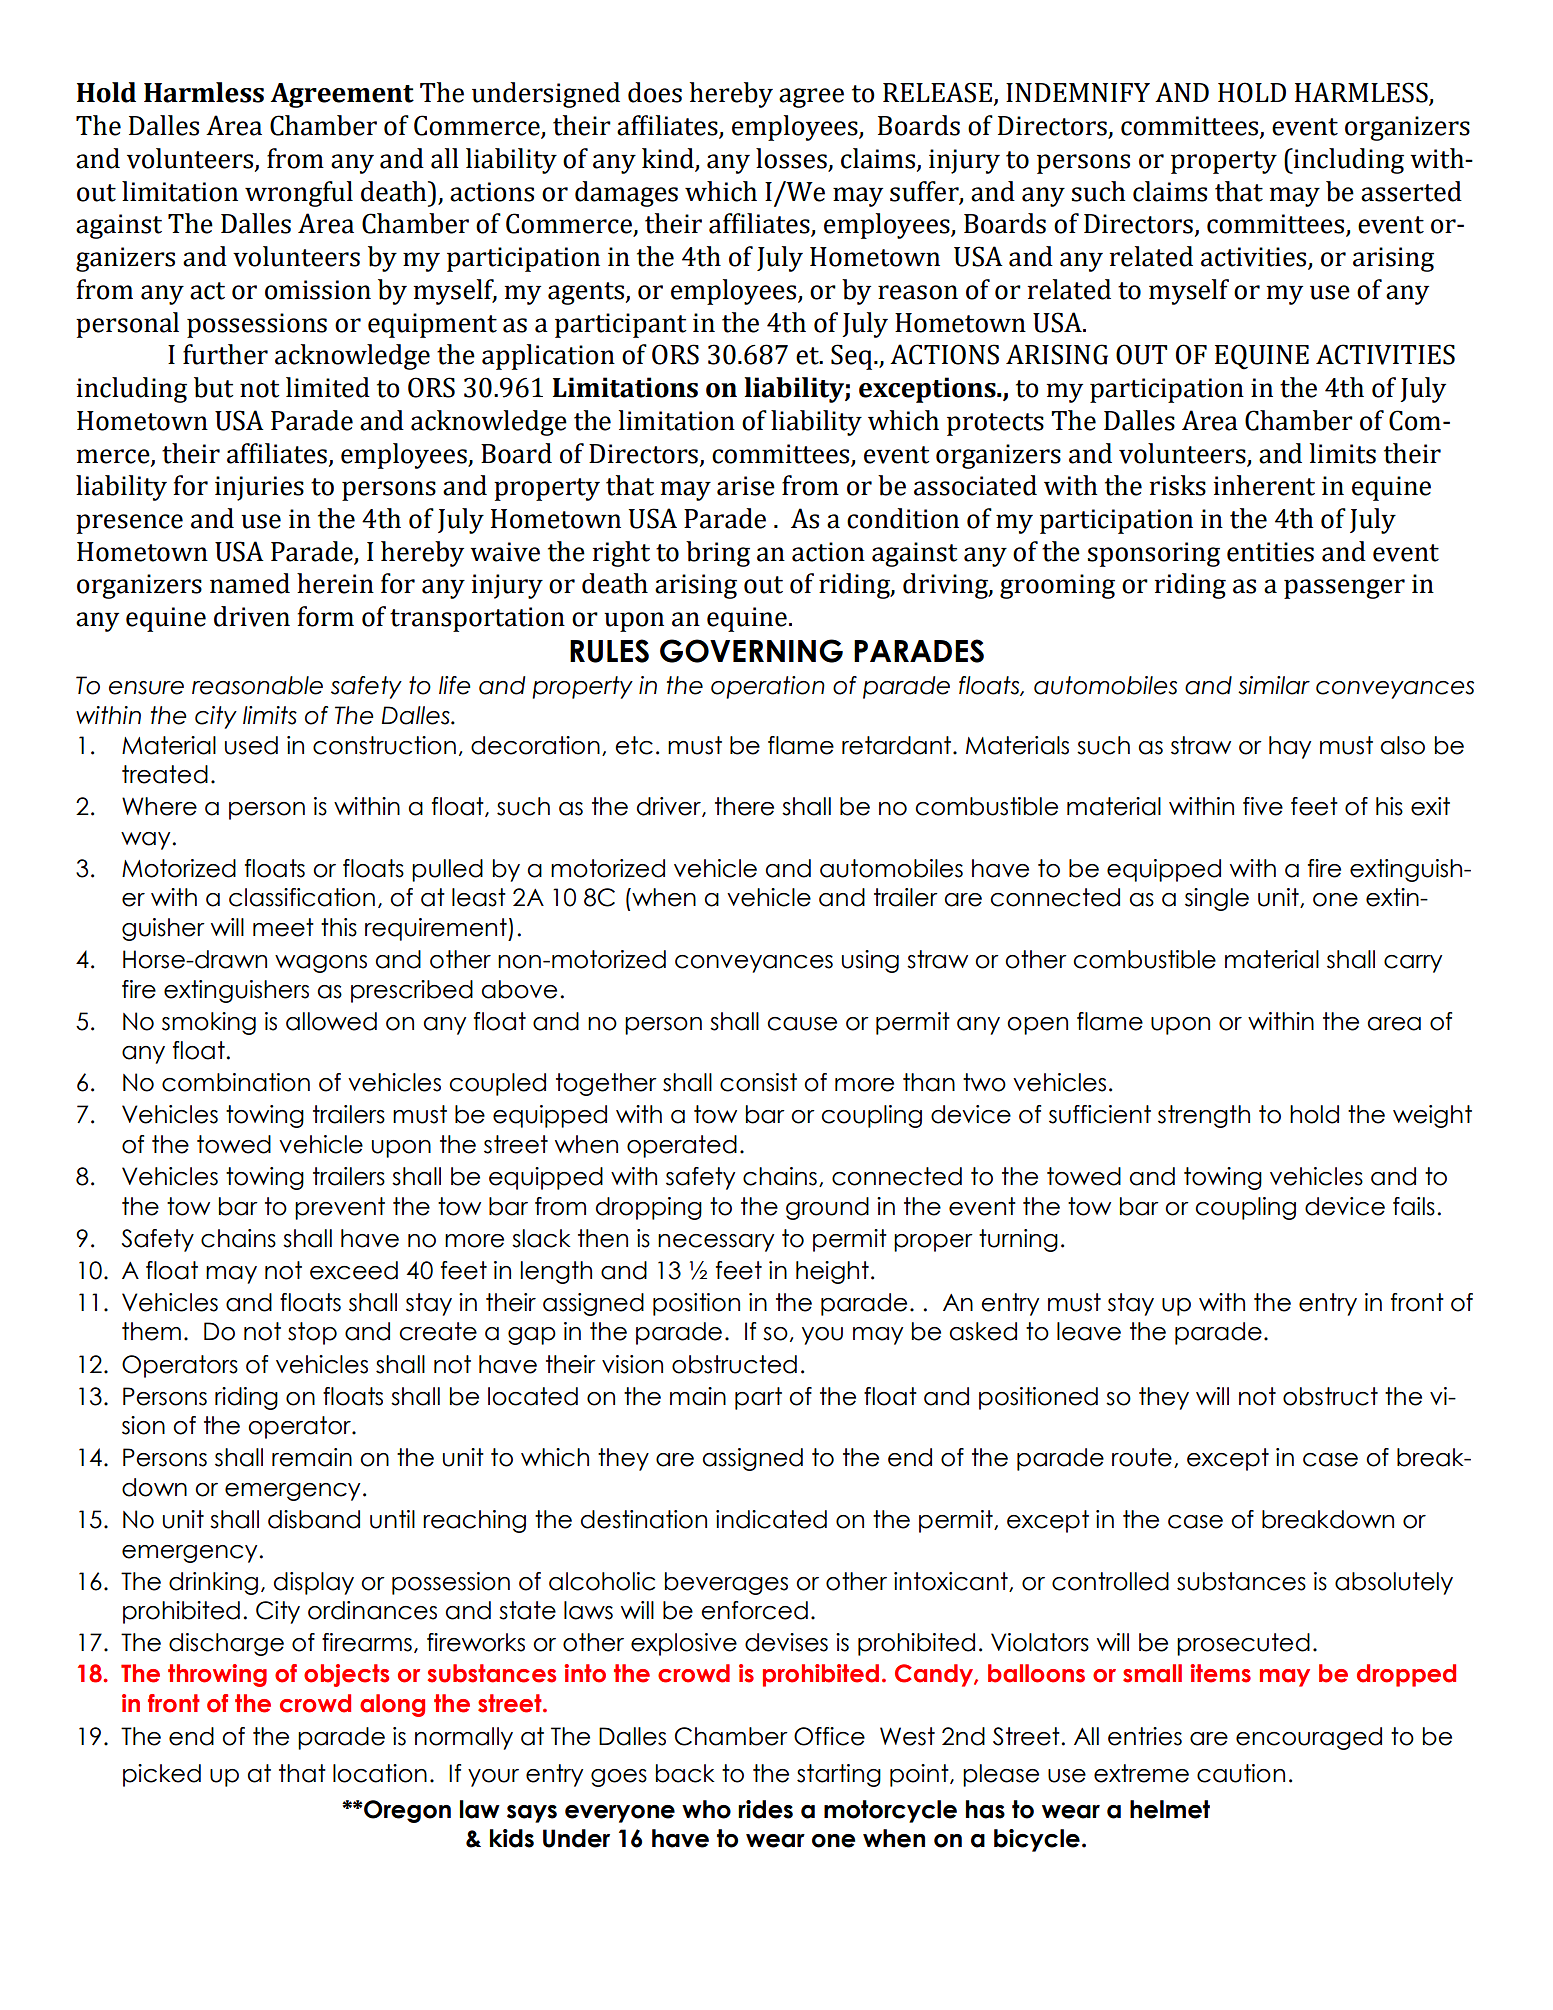  Describe the element at coordinates (827, 1208) in the page. I see `ground` at that location.
